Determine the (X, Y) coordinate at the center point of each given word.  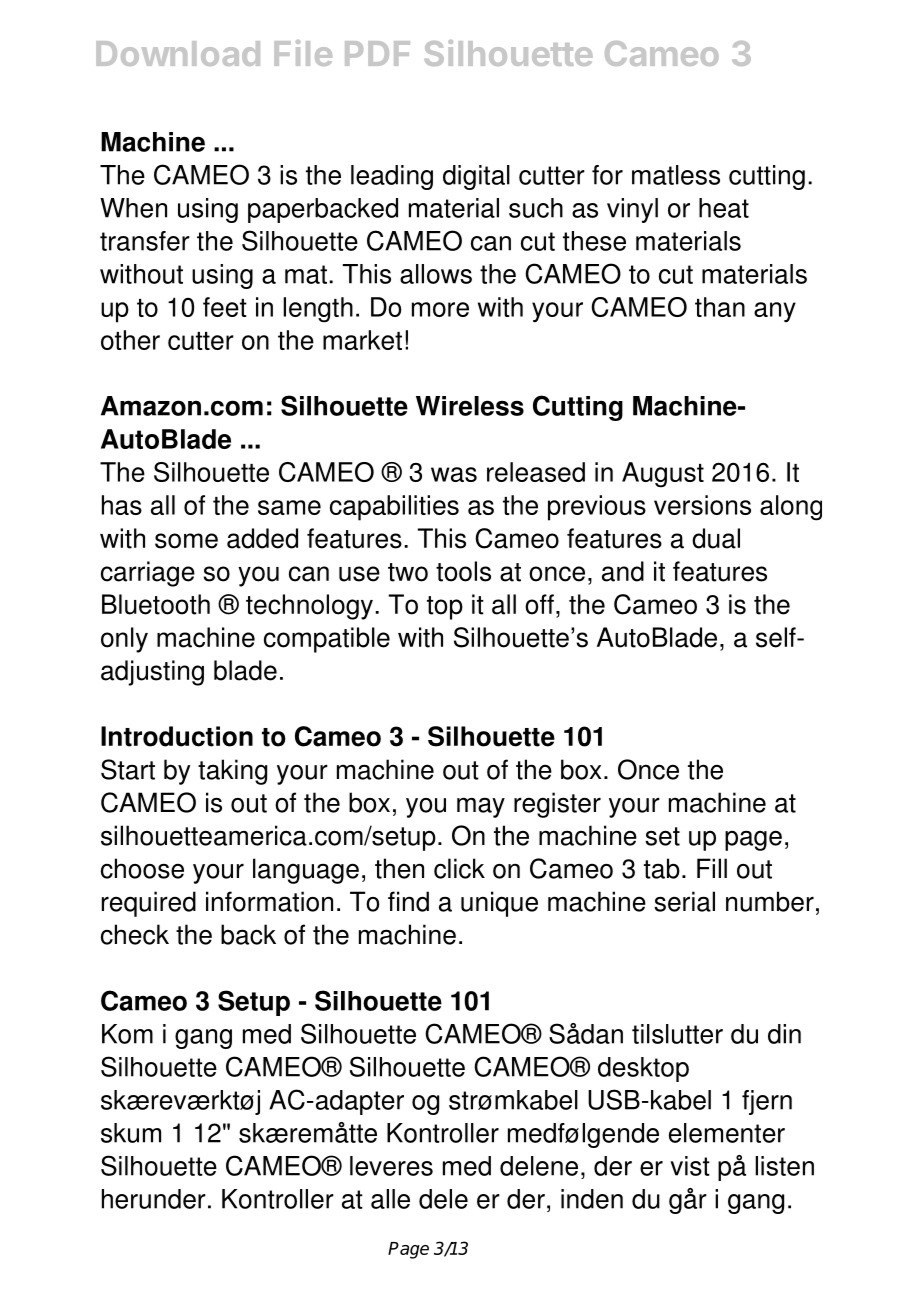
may (481, 807)
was (454, 474)
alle (390, 1199)
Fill (712, 868)
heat (724, 208)
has (122, 505)
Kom (127, 1034)
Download (178, 53)
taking (232, 772)
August (663, 475)
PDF (377, 53)
